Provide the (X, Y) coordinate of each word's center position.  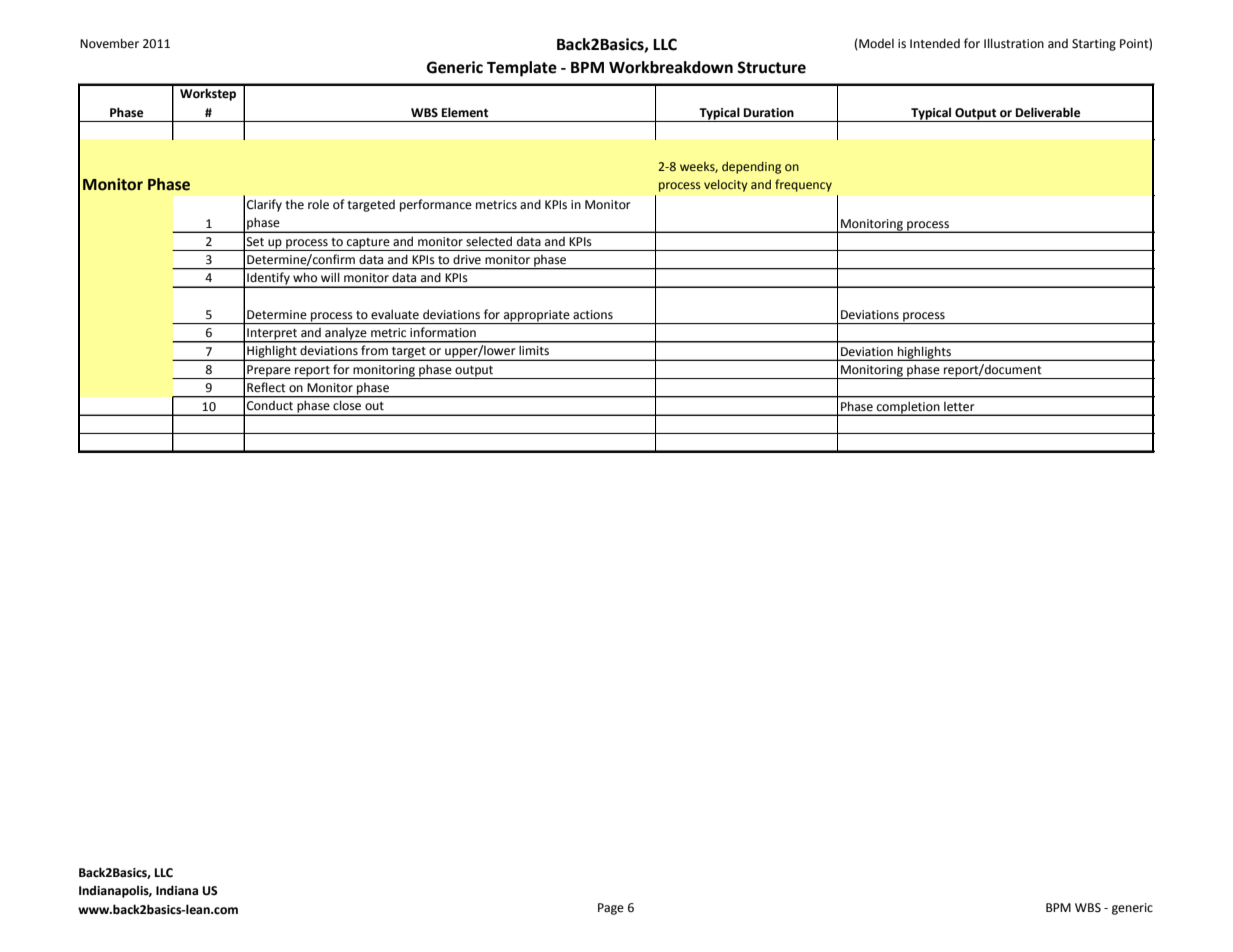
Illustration (1014, 43)
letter (959, 406)
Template (522, 69)
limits (534, 350)
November (109, 43)
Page (611, 909)
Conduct (270, 405)
